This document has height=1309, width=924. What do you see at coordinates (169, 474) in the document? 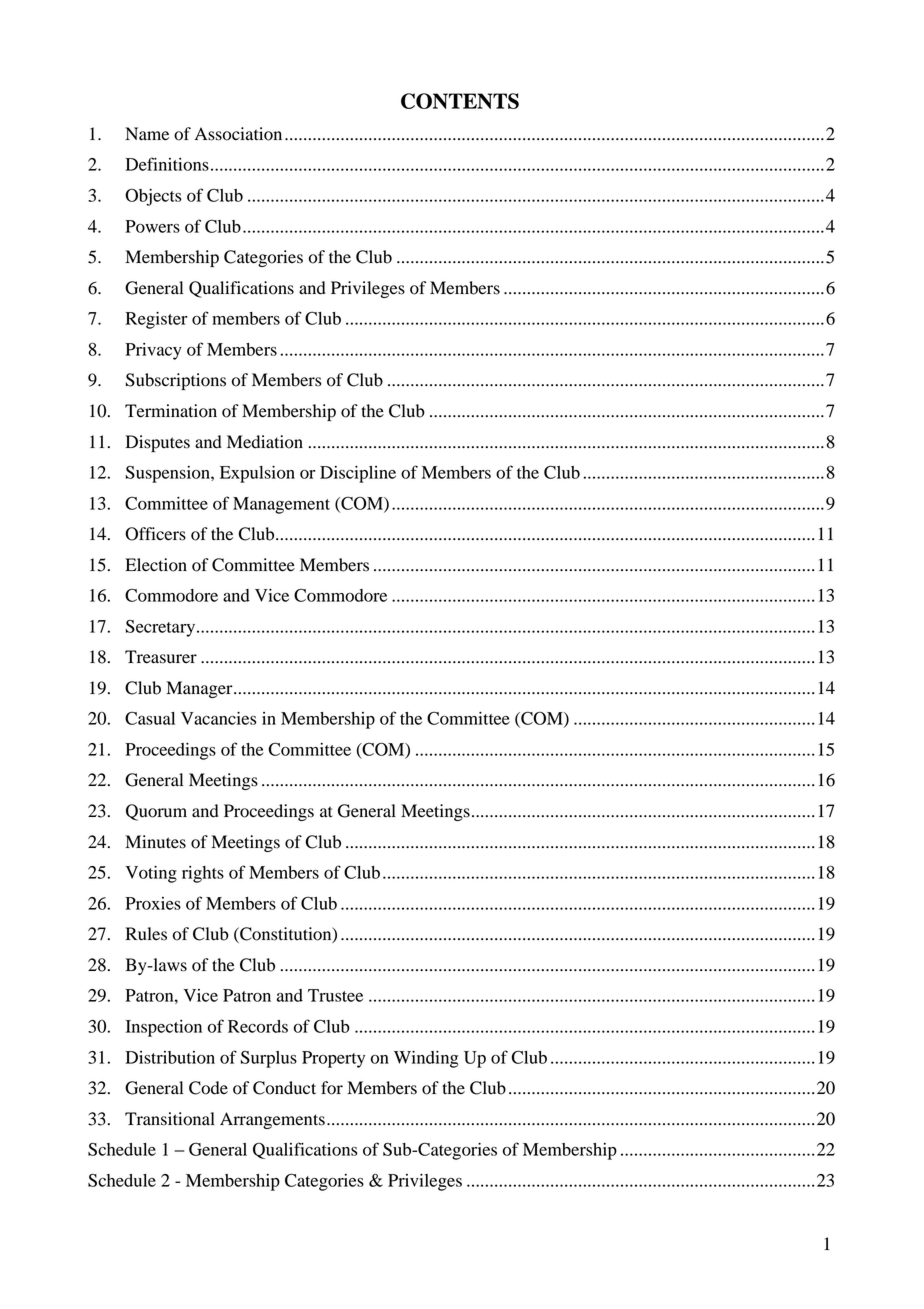
I see `Suspension` at bounding box center [169, 474].
